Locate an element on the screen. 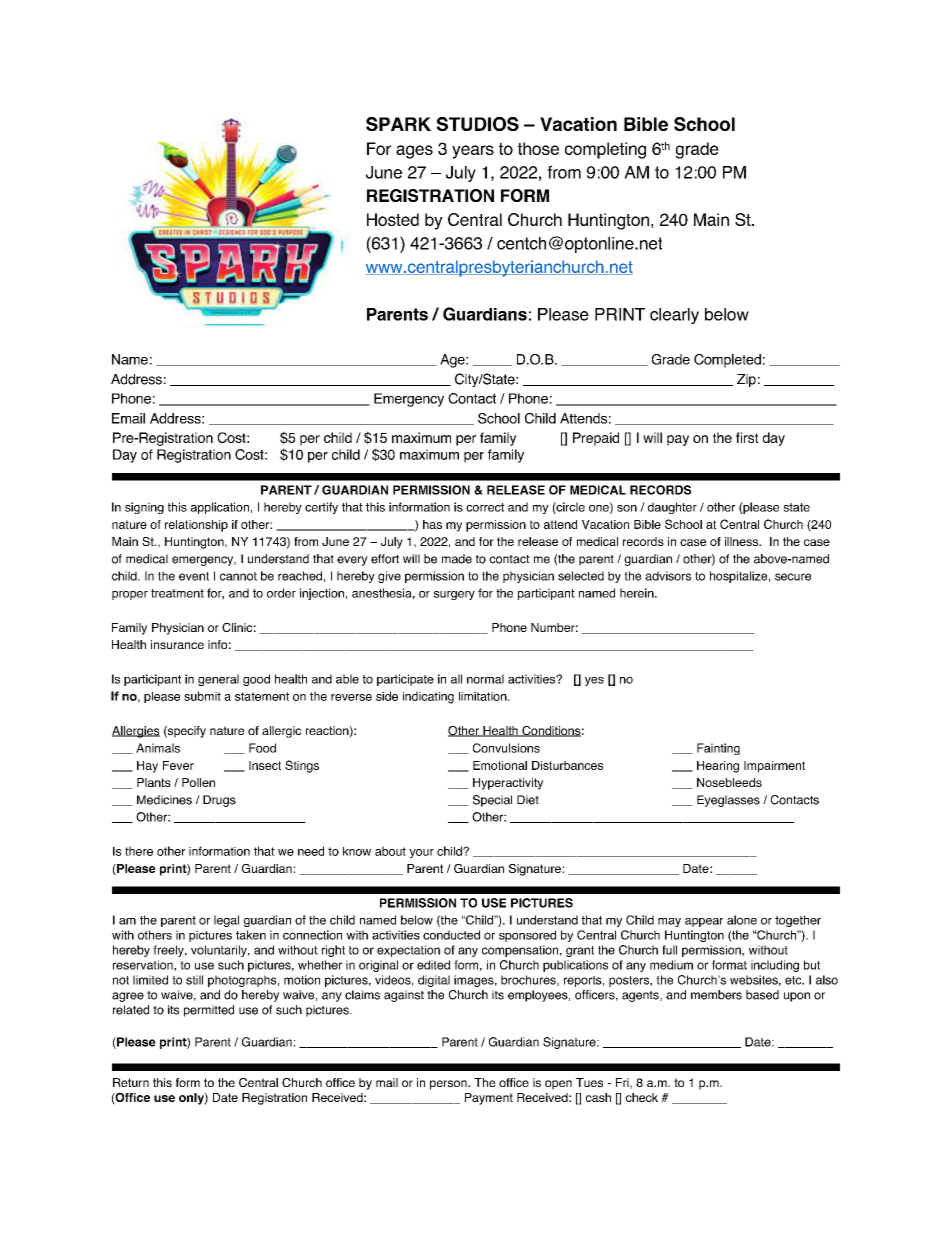 The width and height of the screenshot is (952, 1233). person is located at coordinates (449, 1085).
